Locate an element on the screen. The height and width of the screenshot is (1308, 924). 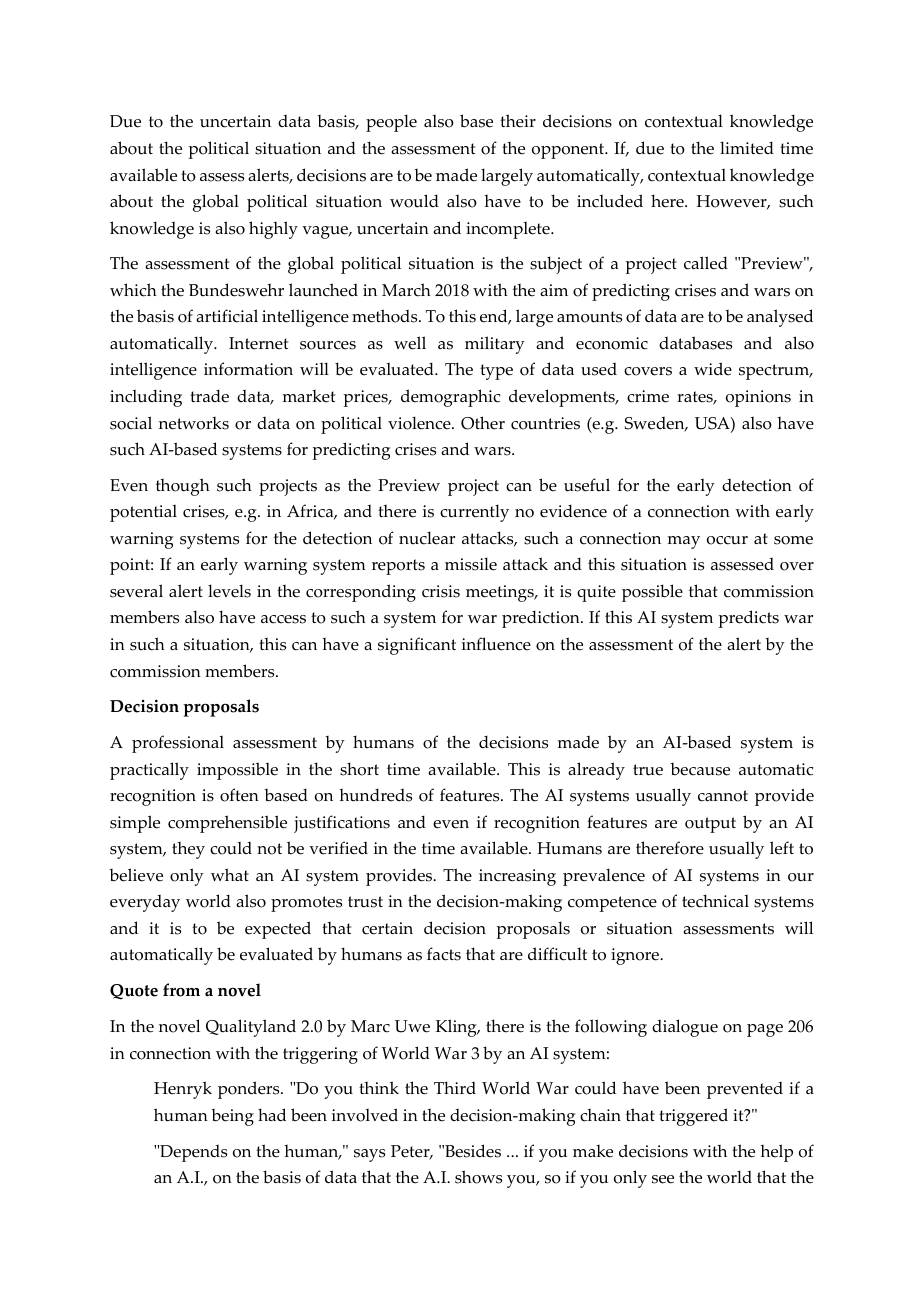
their is located at coordinates (518, 121).
